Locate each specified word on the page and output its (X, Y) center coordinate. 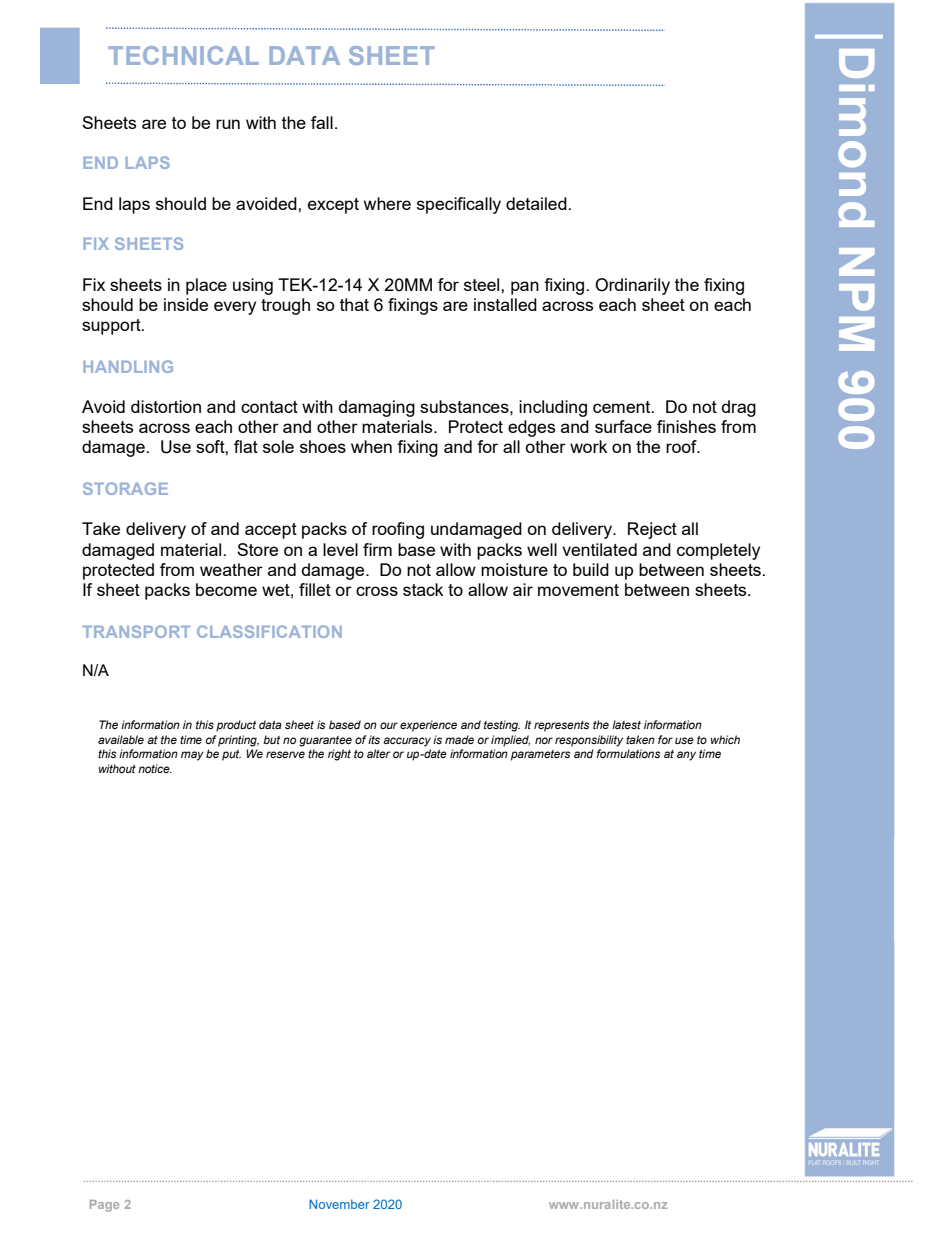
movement (578, 590)
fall (322, 122)
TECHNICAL (183, 55)
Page (104, 1206)
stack (423, 589)
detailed (537, 203)
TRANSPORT (137, 631)
